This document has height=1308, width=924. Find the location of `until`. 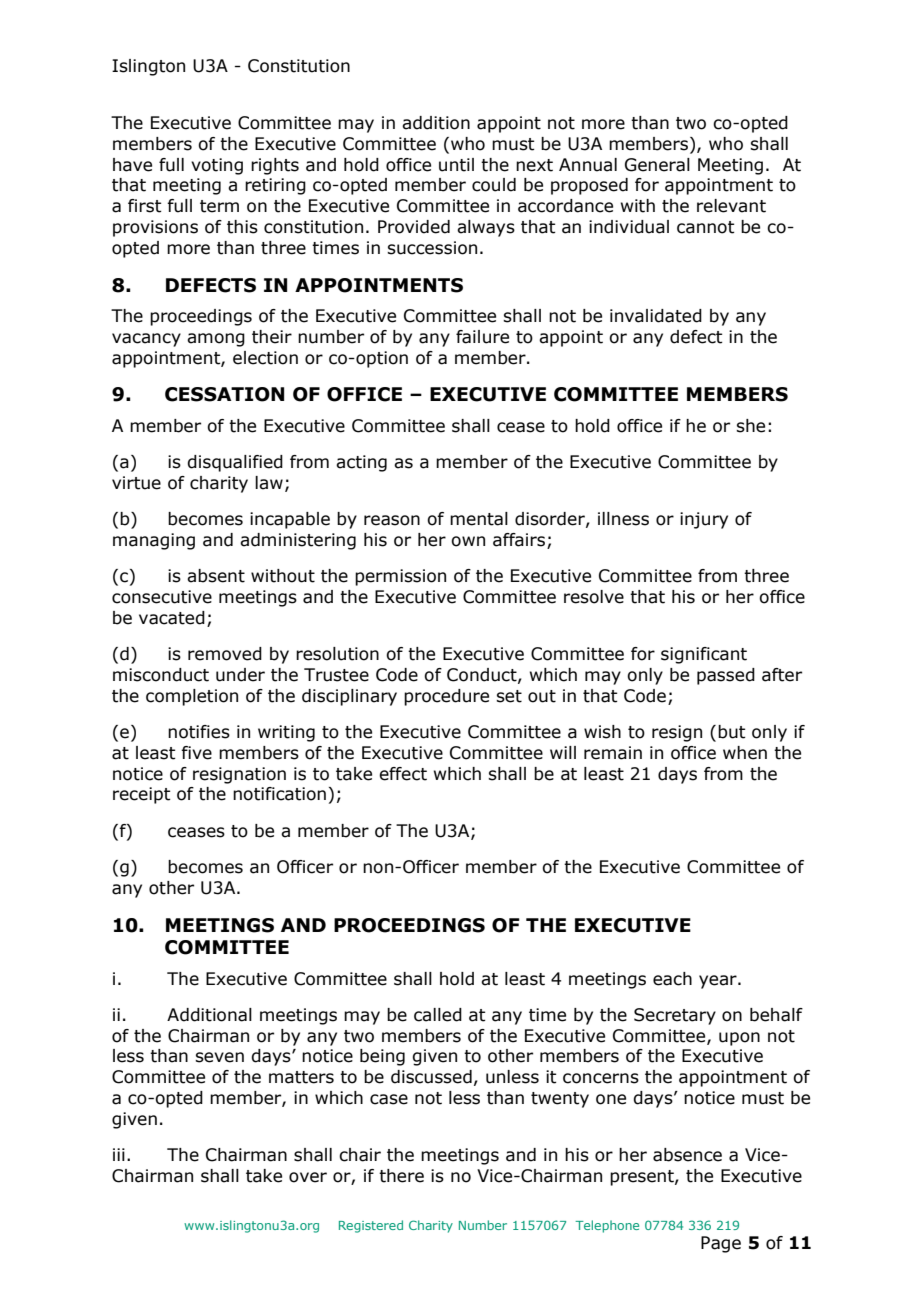

until is located at coordinates (456, 165).
